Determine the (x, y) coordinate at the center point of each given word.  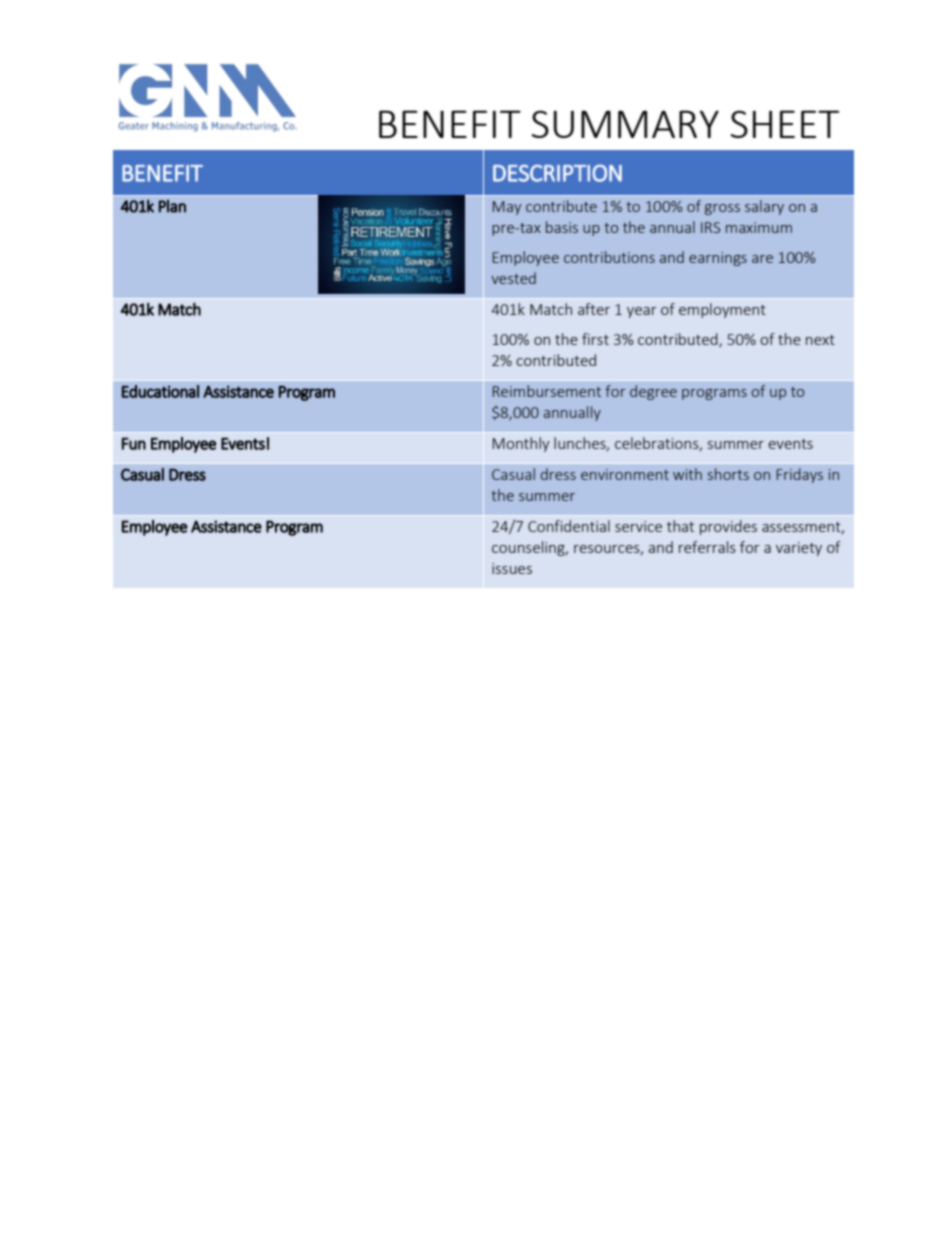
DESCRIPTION (557, 173)
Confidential (569, 526)
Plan (172, 206)
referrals (707, 547)
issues (512, 568)
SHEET (785, 124)
